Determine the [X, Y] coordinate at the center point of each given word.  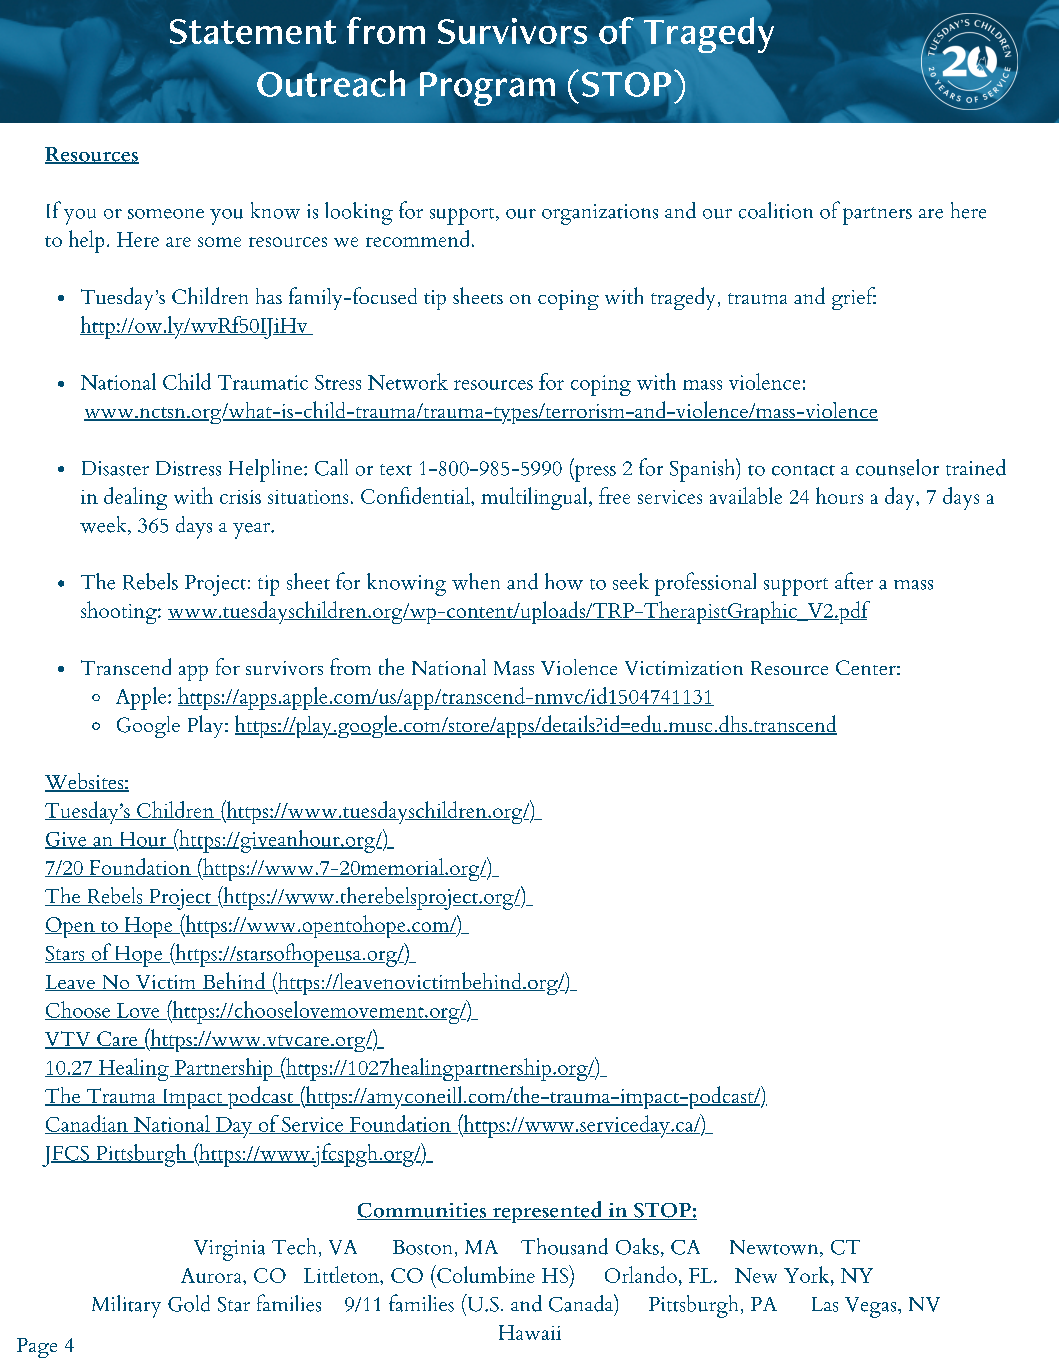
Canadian [87, 1124]
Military [126, 1306]
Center [866, 667]
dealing [135, 498]
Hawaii [530, 1332]
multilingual [534, 498]
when [476, 581]
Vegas [872, 1307]
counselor [897, 467]
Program [487, 89]
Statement [253, 31]
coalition [776, 210]
